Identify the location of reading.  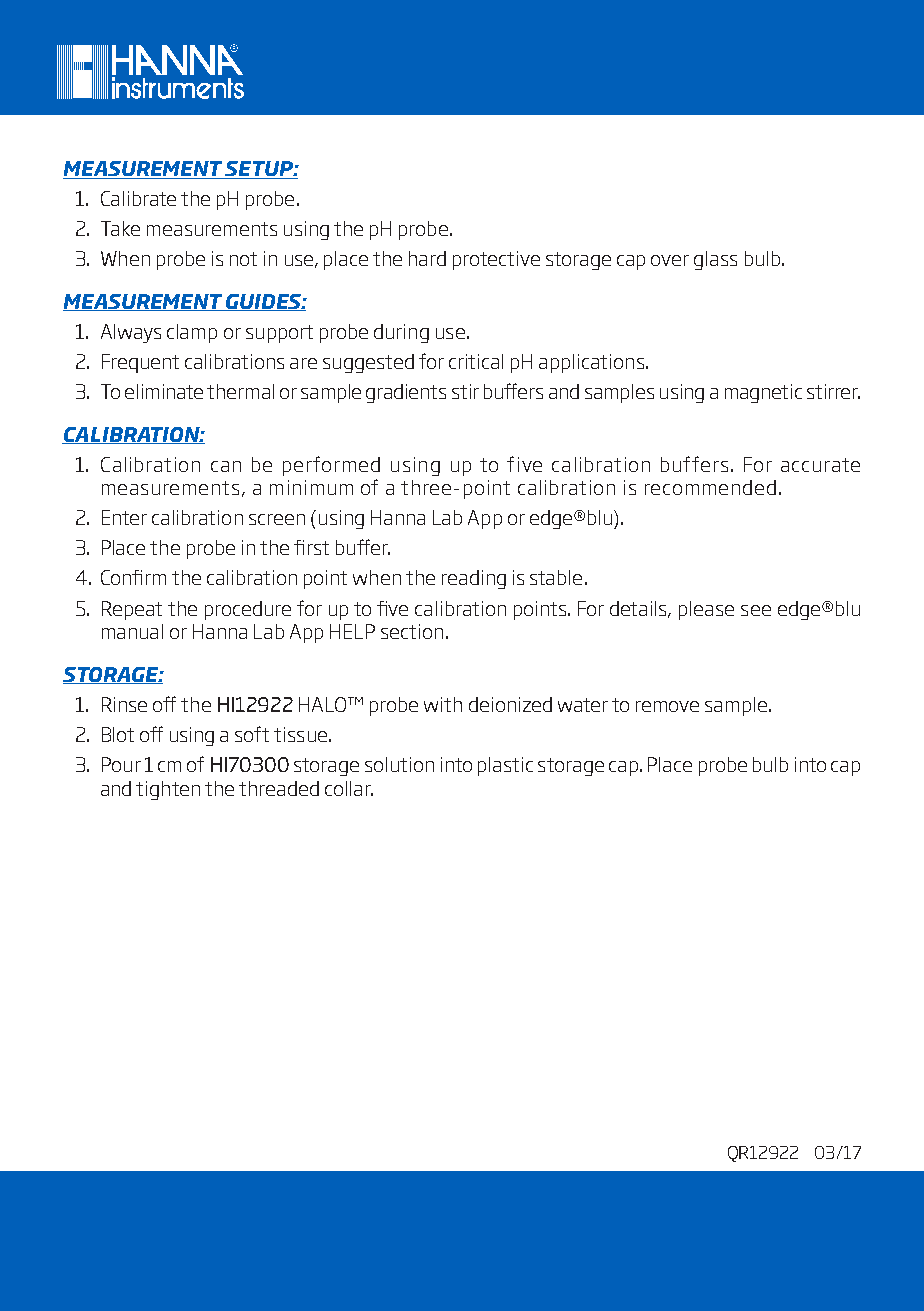
(474, 579).
